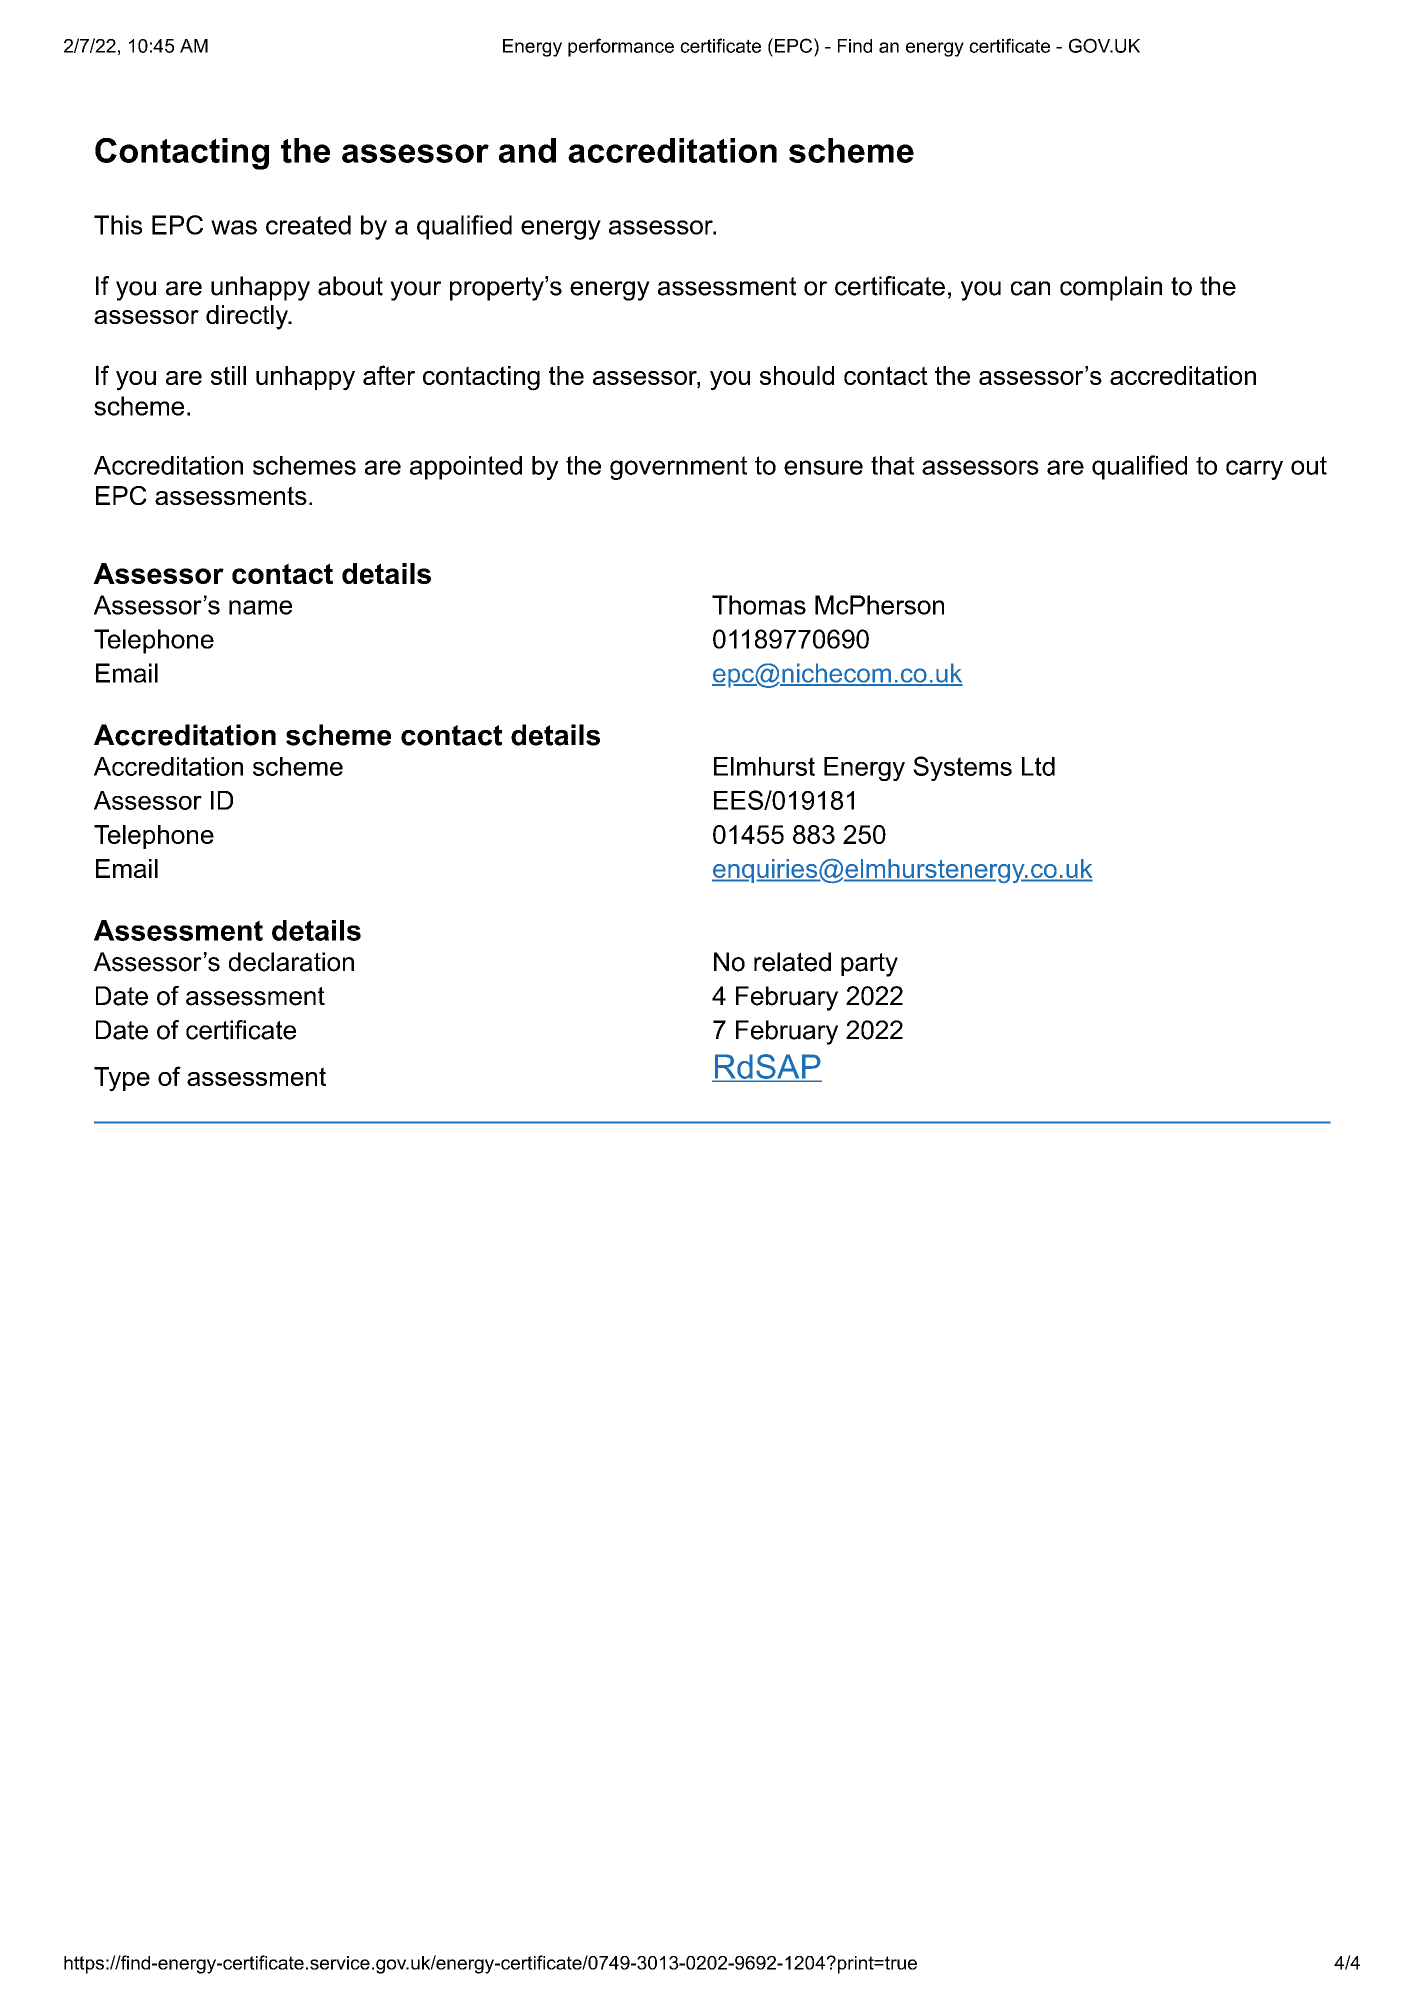 The image size is (1424, 2010). I want to click on Ltd, so click(1038, 766).
